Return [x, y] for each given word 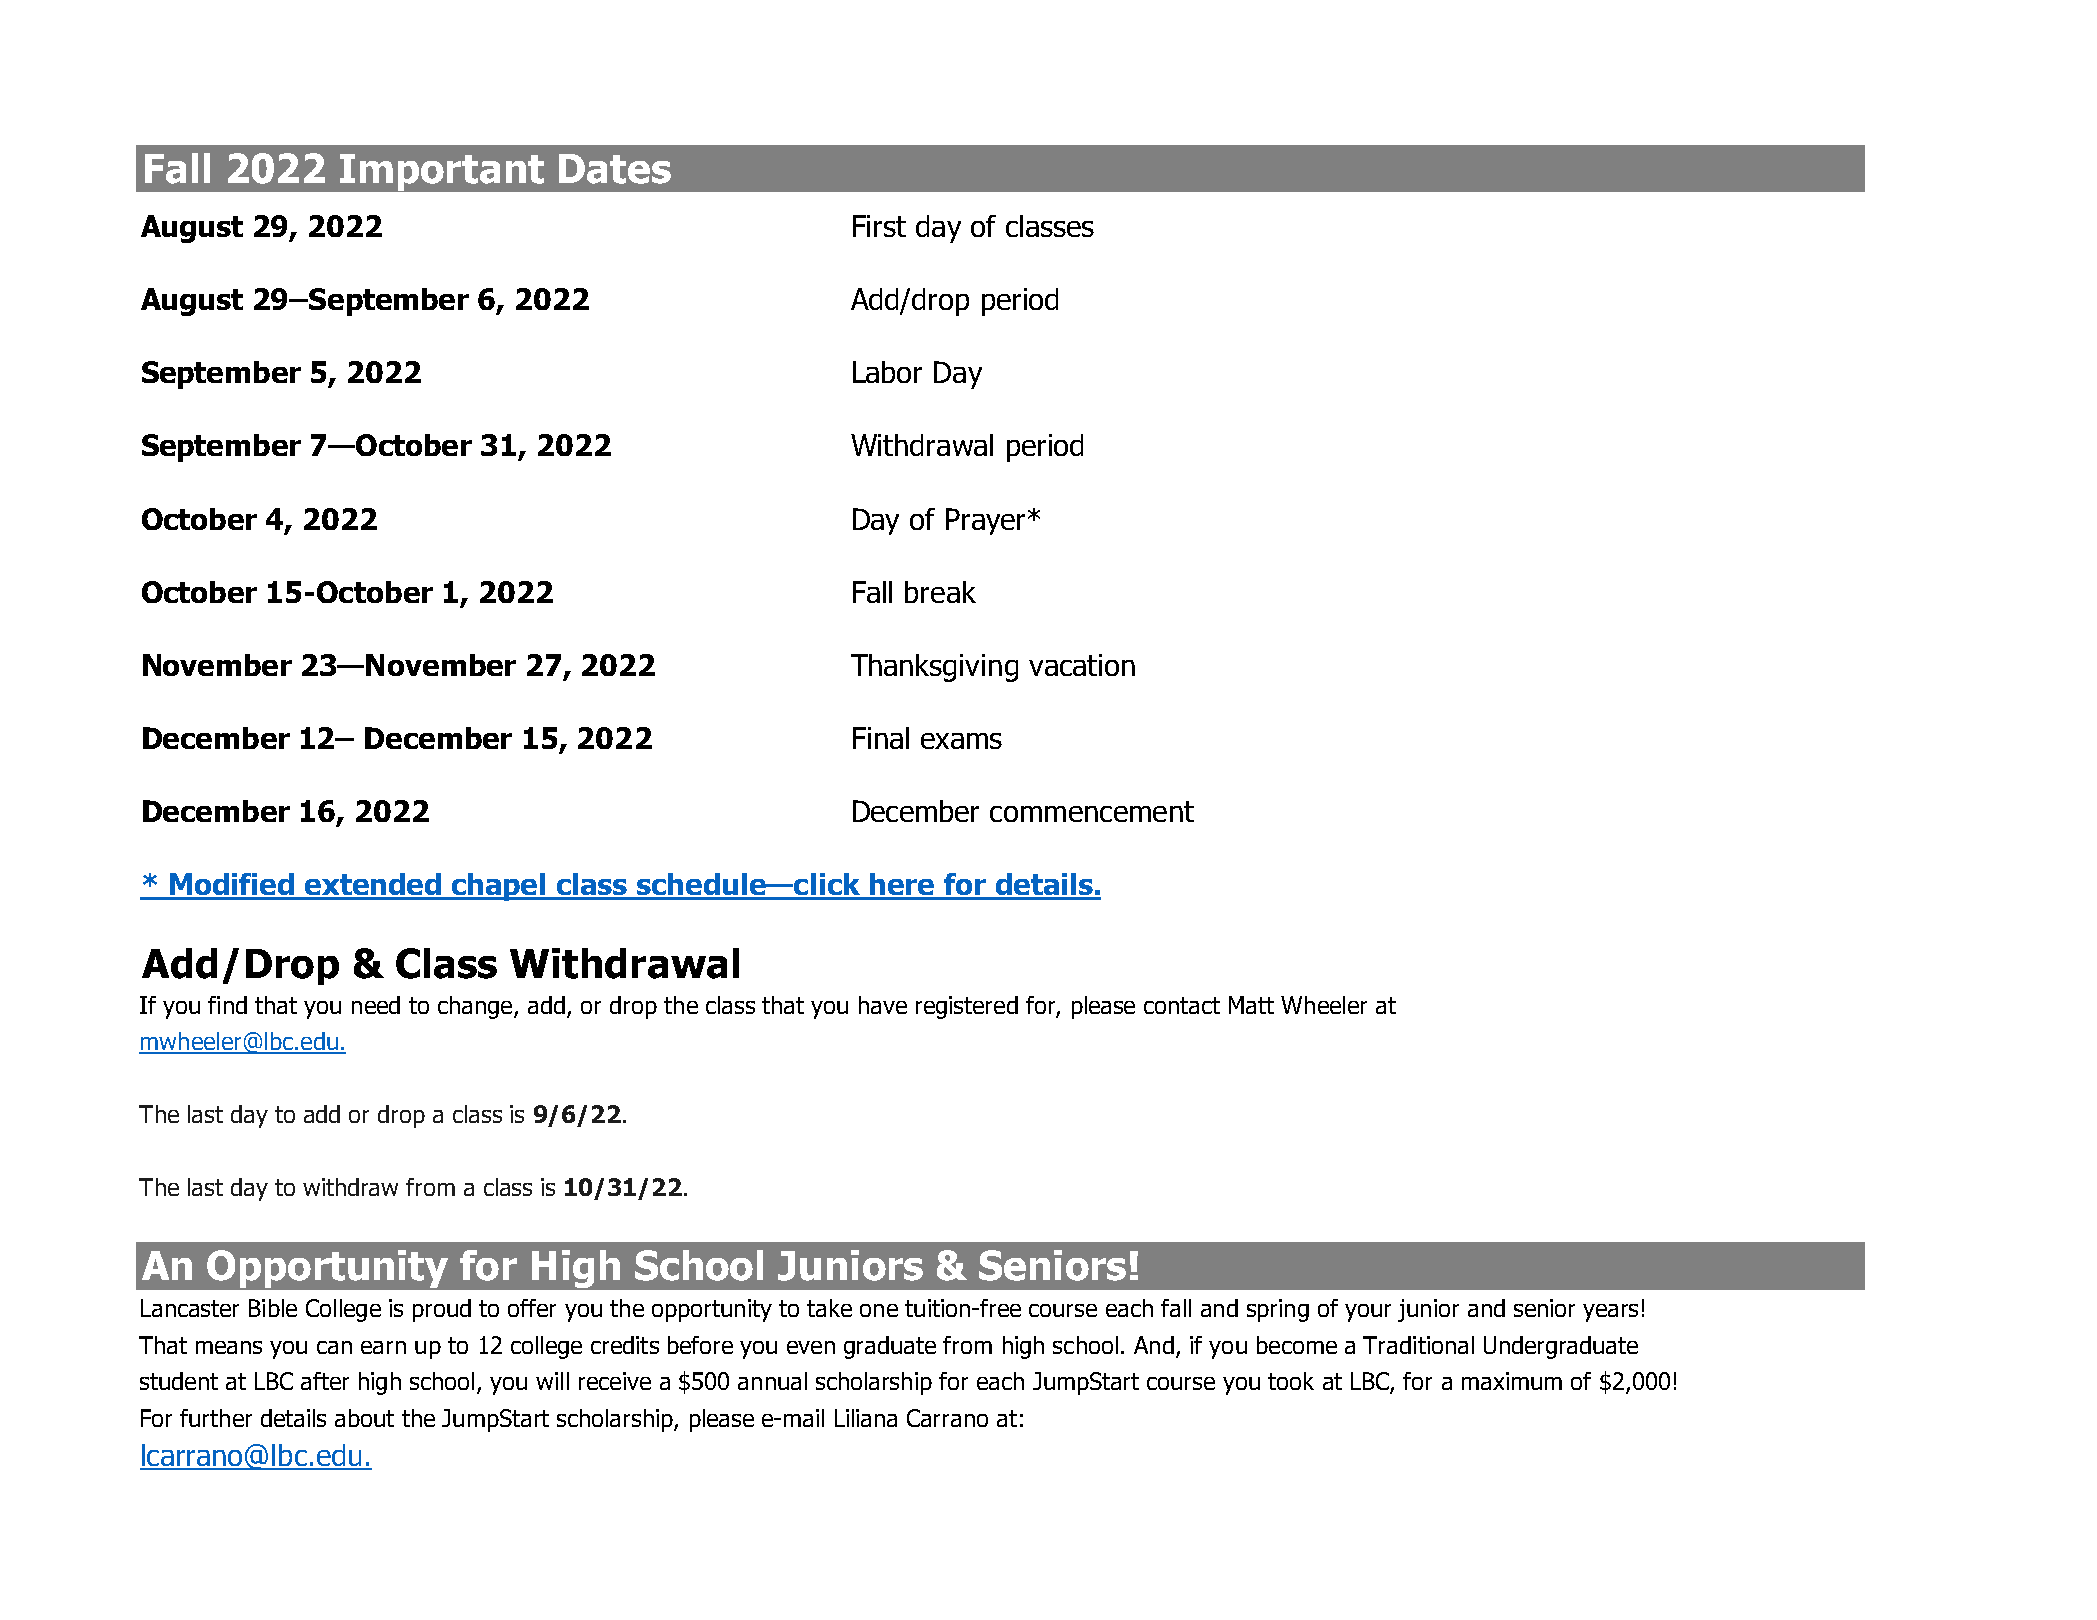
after [325, 1381]
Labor [887, 372]
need [376, 1005]
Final [881, 738]
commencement [1092, 811]
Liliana [866, 1418]
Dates [615, 169]
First [879, 226]
